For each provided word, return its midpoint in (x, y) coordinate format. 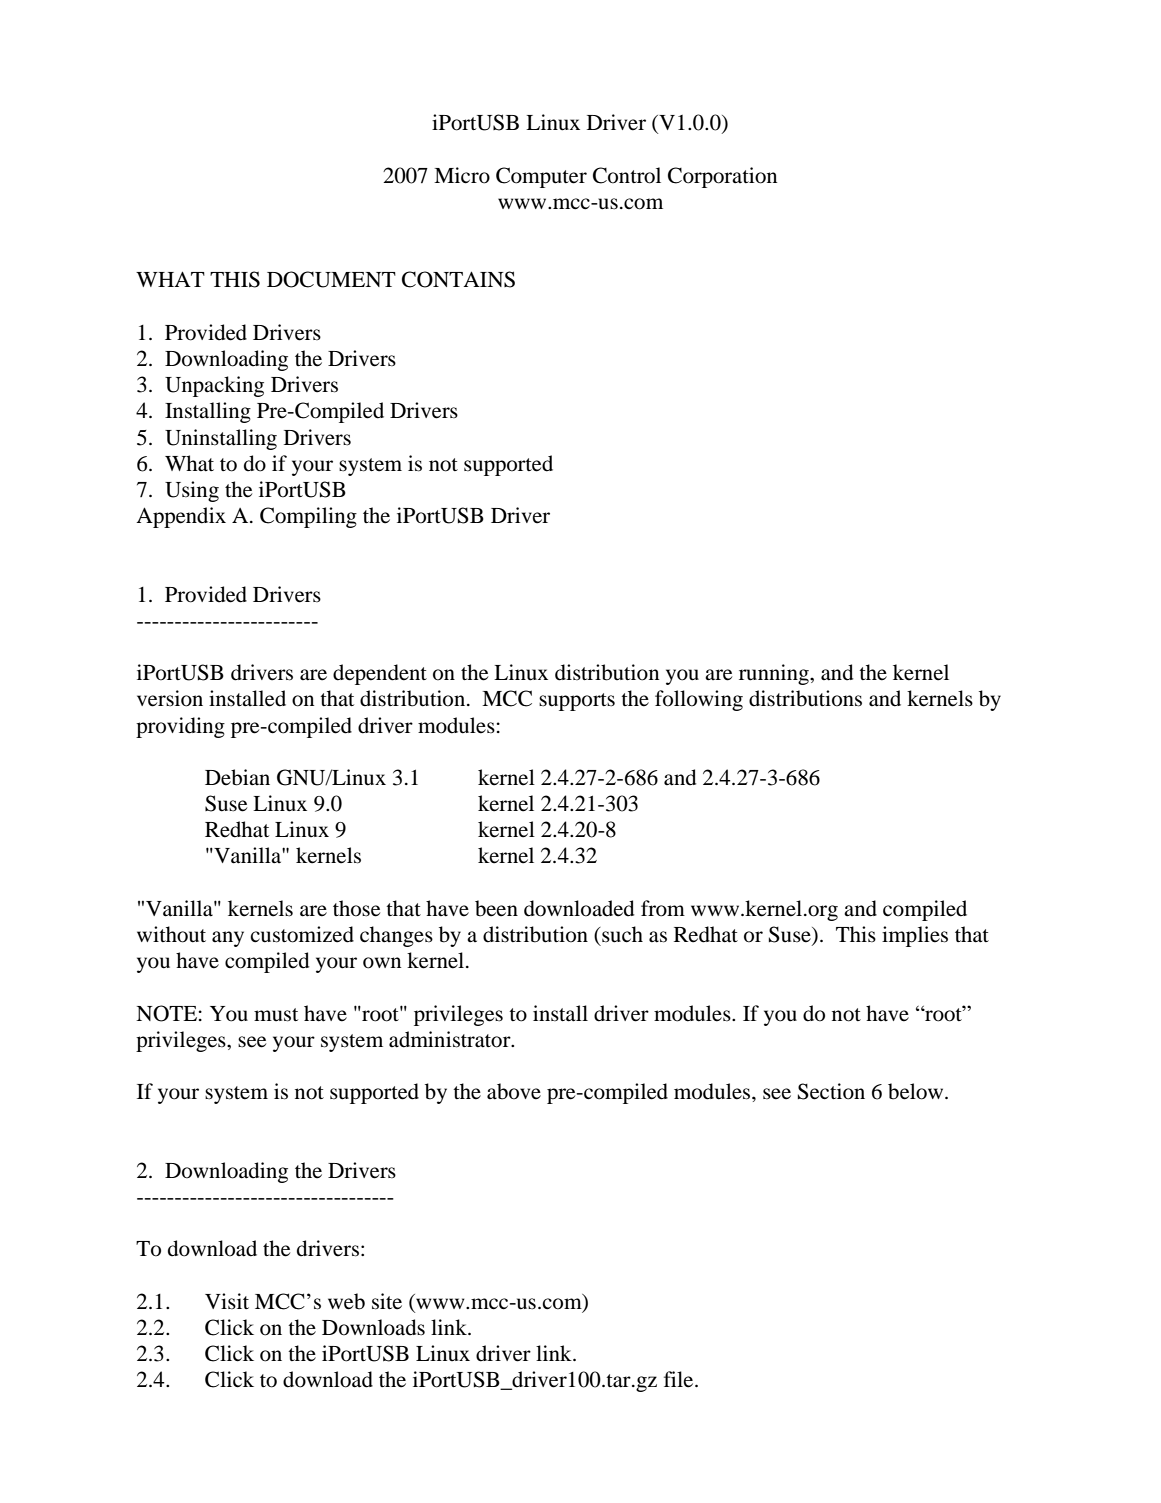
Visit (227, 1301)
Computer (541, 177)
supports (577, 702)
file (680, 1379)
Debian (237, 777)
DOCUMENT (331, 279)
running (775, 674)
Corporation (722, 177)
